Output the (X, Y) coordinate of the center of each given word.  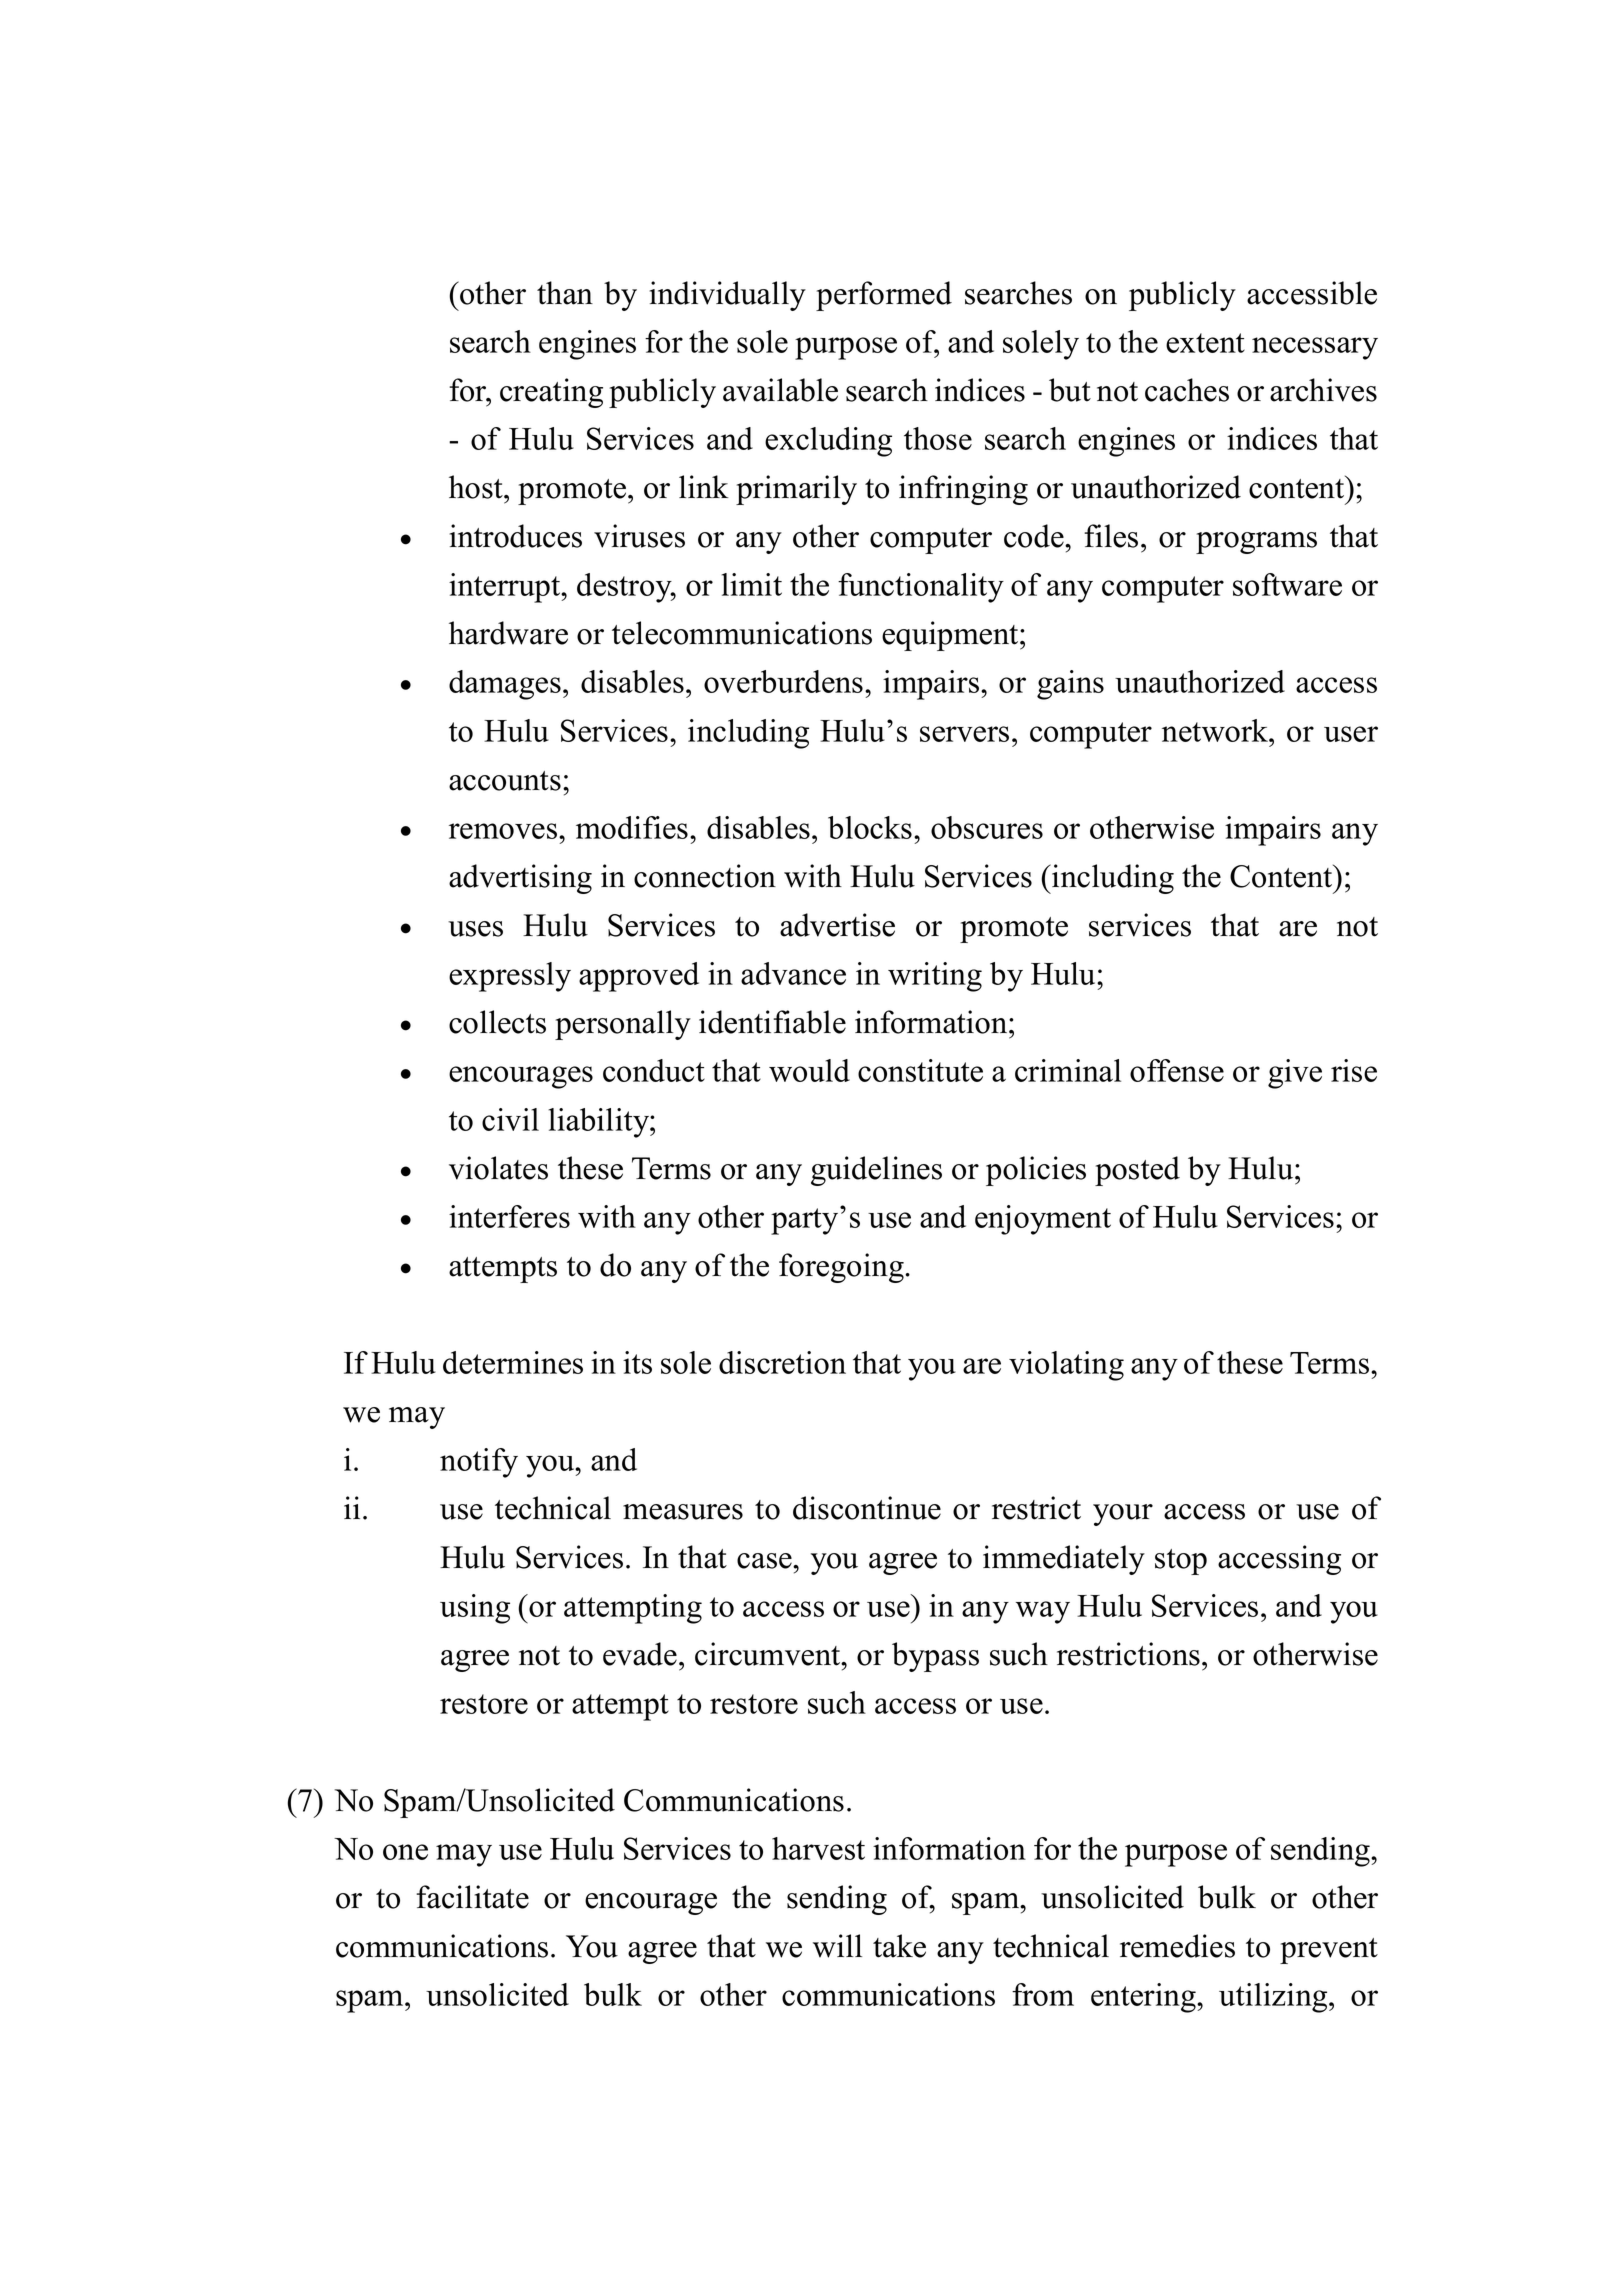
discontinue (867, 1508)
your (1123, 1515)
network (1216, 730)
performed (884, 296)
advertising (520, 879)
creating (551, 393)
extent (1205, 343)
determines (513, 1362)
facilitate (472, 1897)
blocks (870, 827)
